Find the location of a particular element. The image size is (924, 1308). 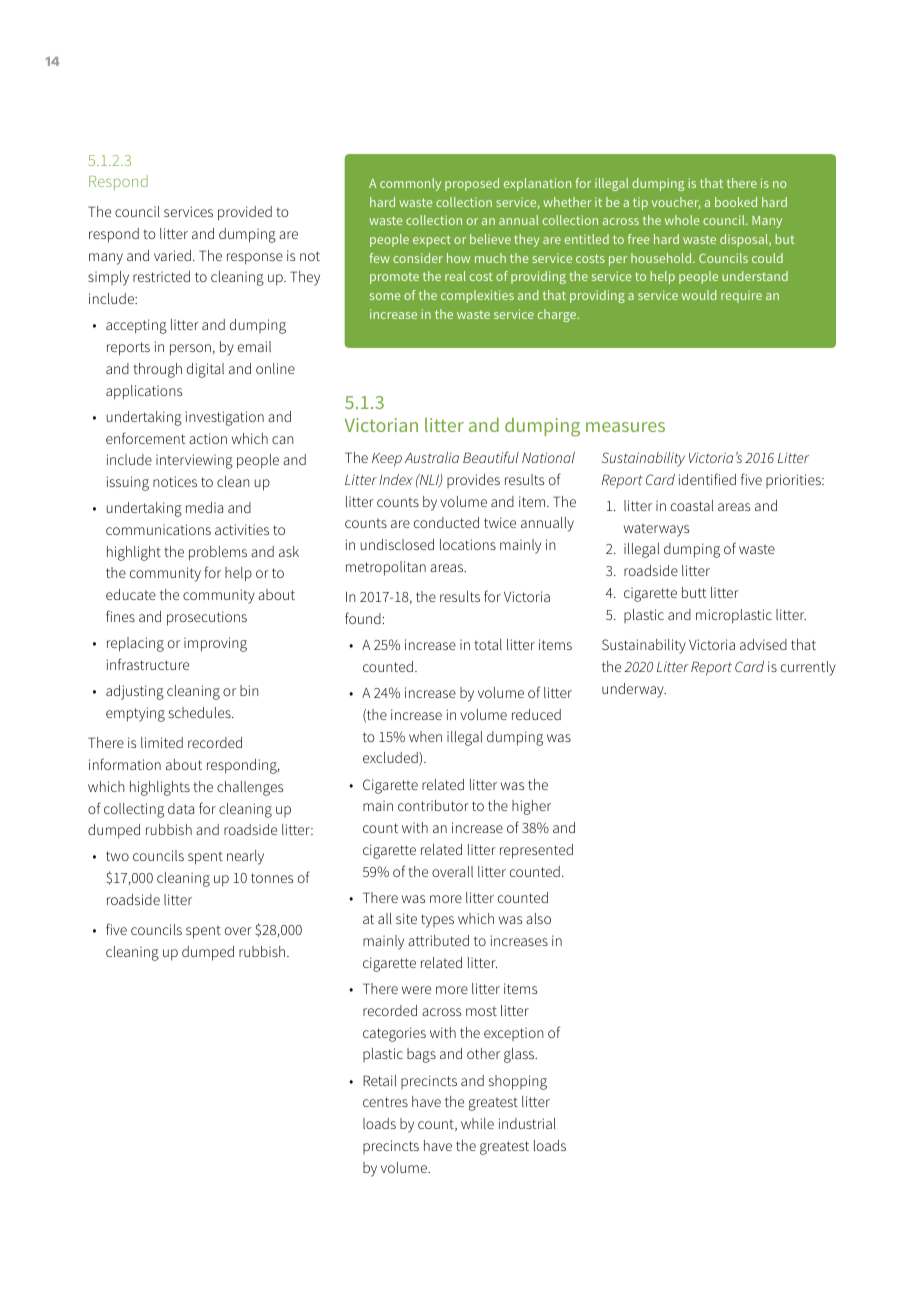

booked is located at coordinates (736, 202).
